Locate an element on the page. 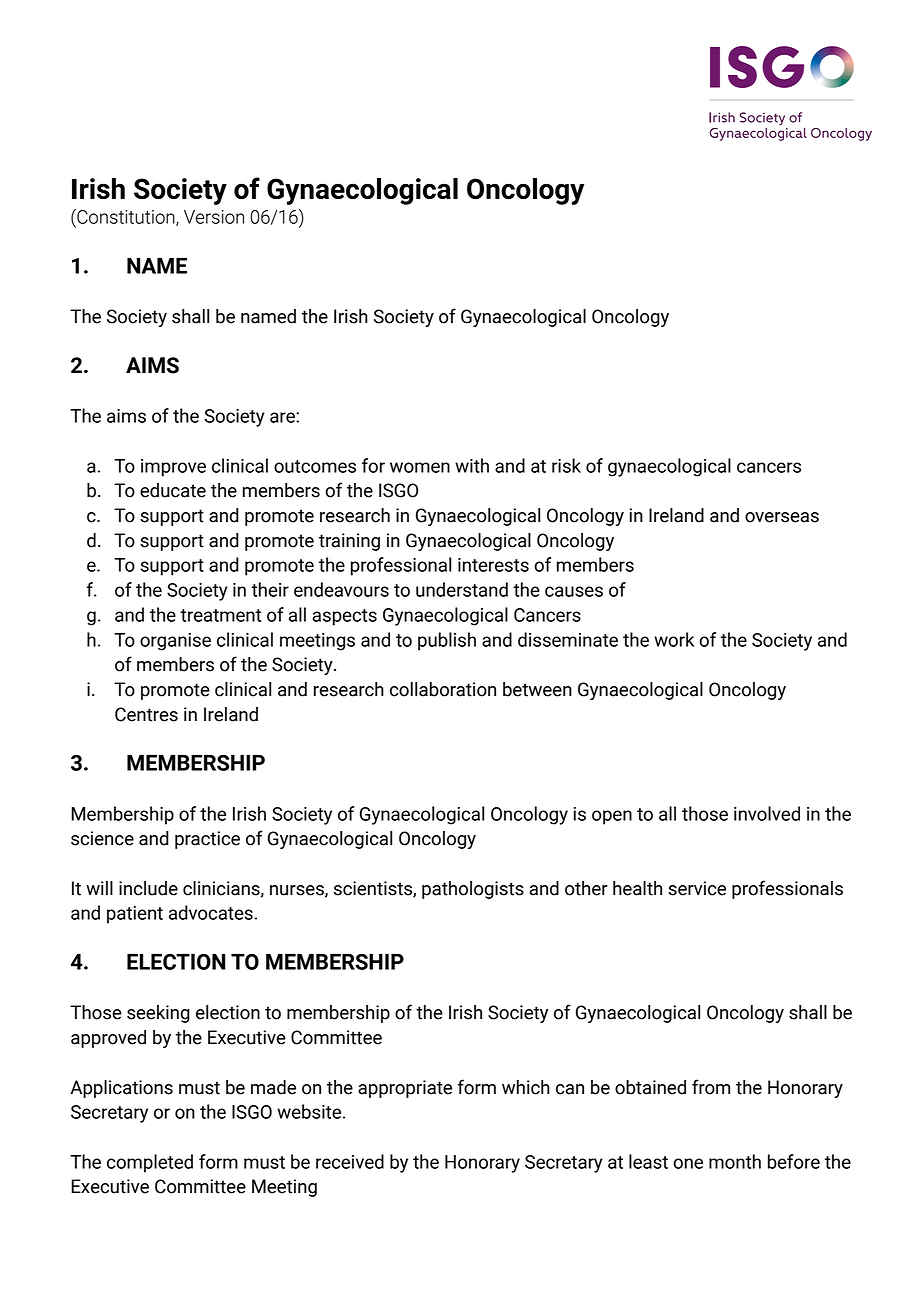 This document has width=924, height=1308. advocates is located at coordinates (212, 912).
